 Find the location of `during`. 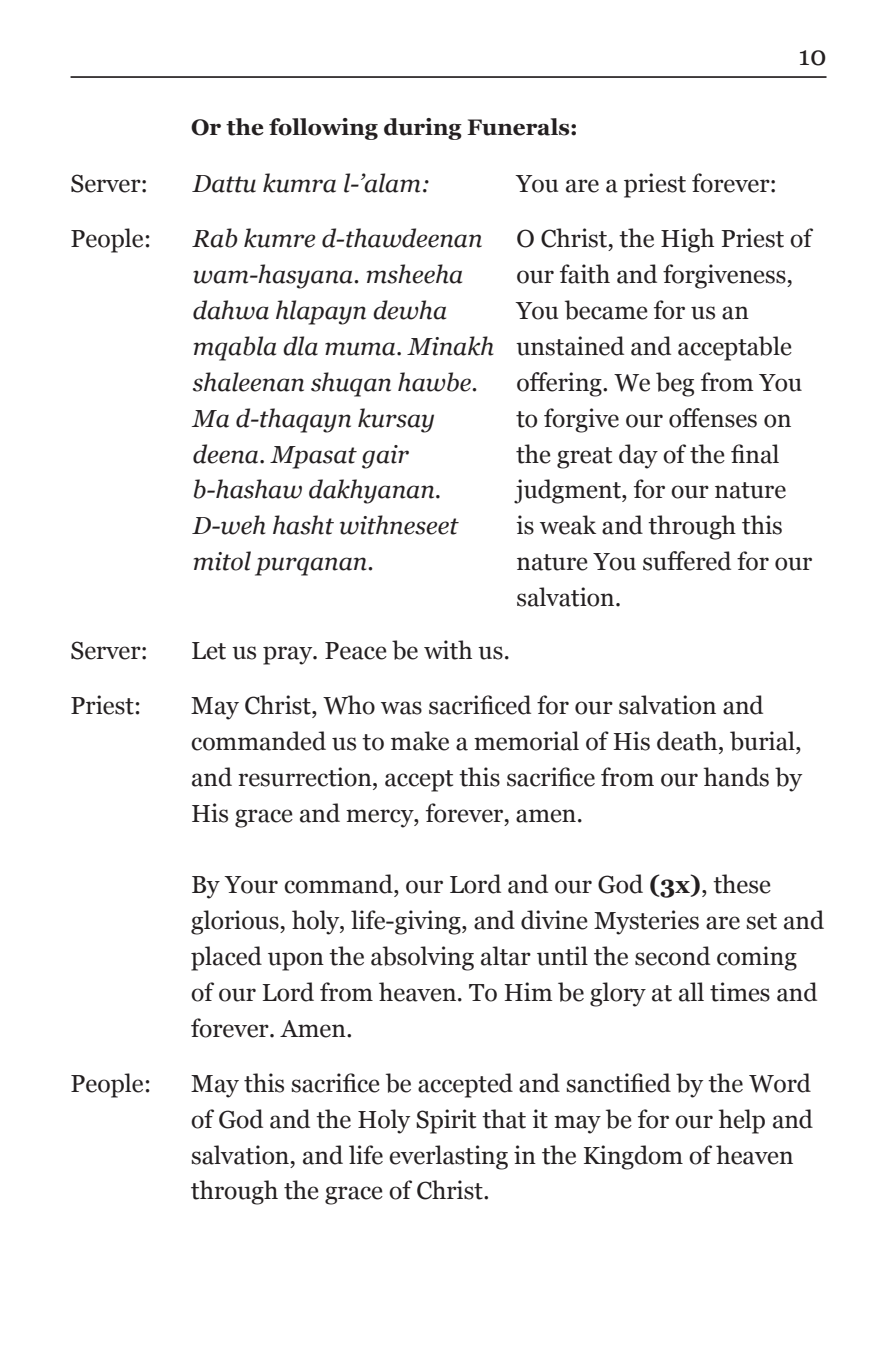

during is located at coordinates (423, 129).
